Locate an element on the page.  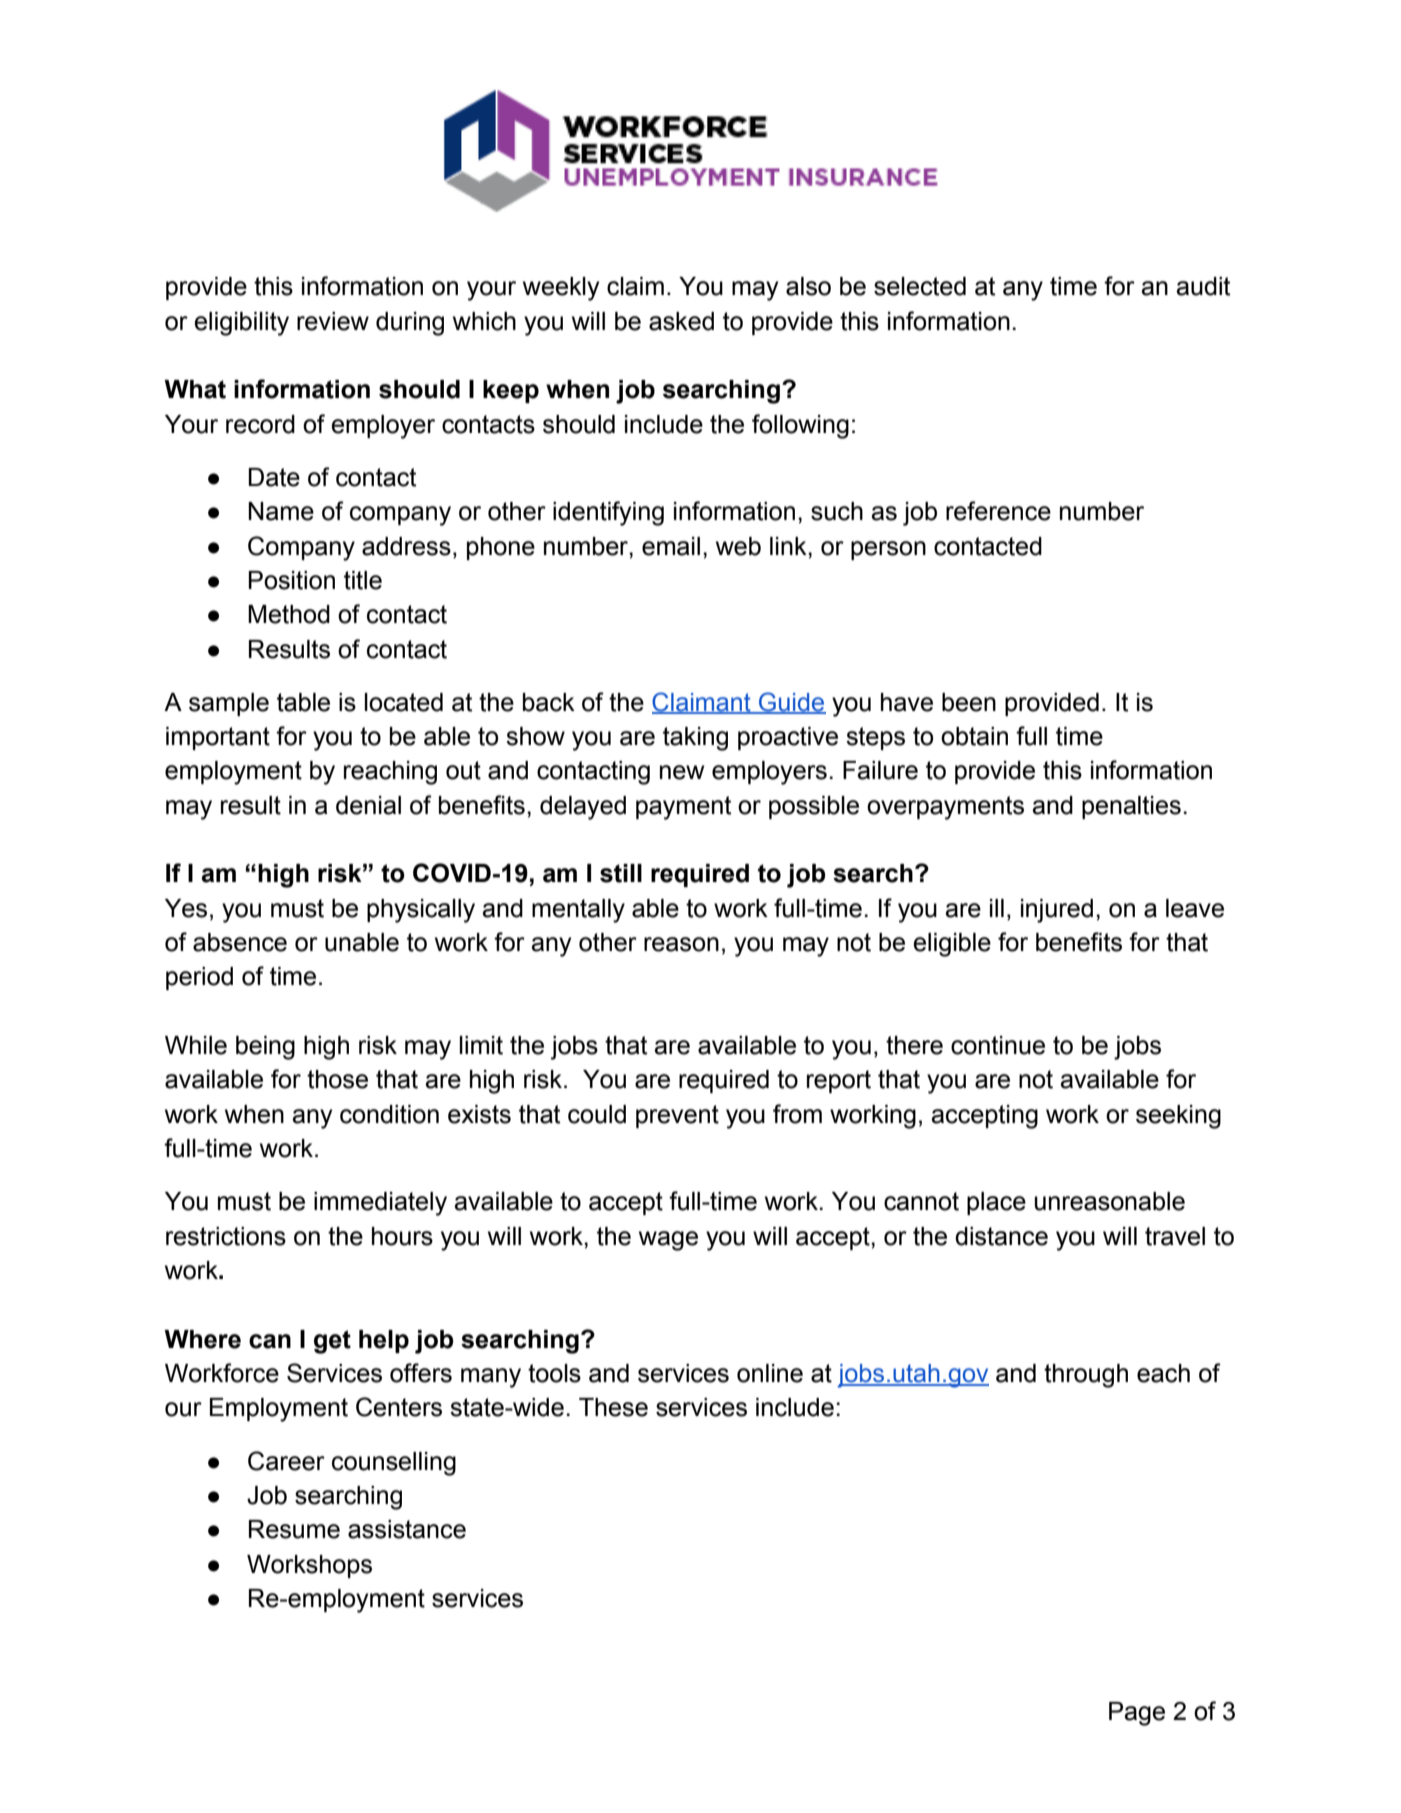
audit is located at coordinates (1203, 286).
